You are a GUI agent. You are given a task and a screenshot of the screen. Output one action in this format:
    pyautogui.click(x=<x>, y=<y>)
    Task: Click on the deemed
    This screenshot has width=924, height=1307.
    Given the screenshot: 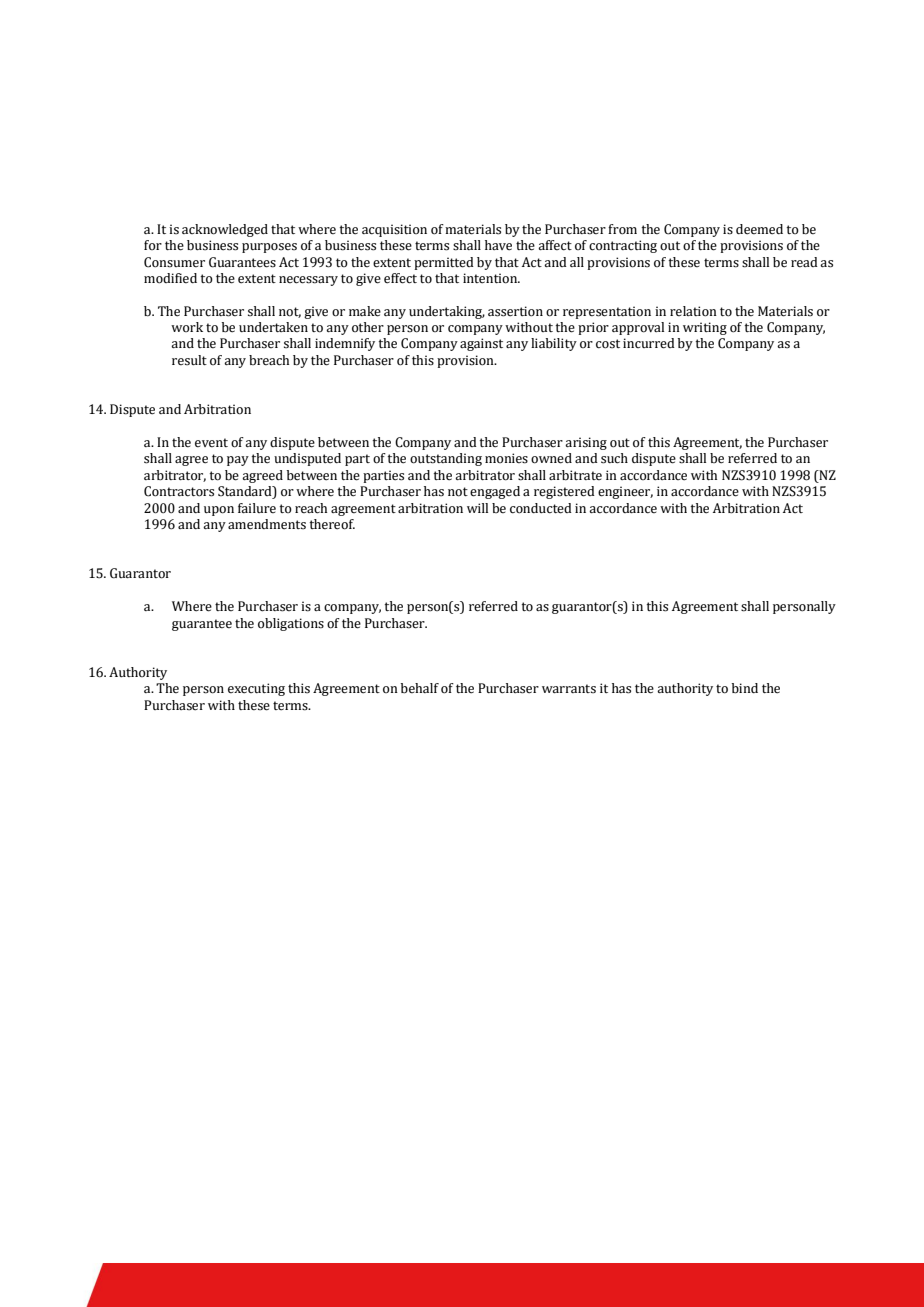 What is the action you would take?
    pyautogui.click(x=759, y=229)
